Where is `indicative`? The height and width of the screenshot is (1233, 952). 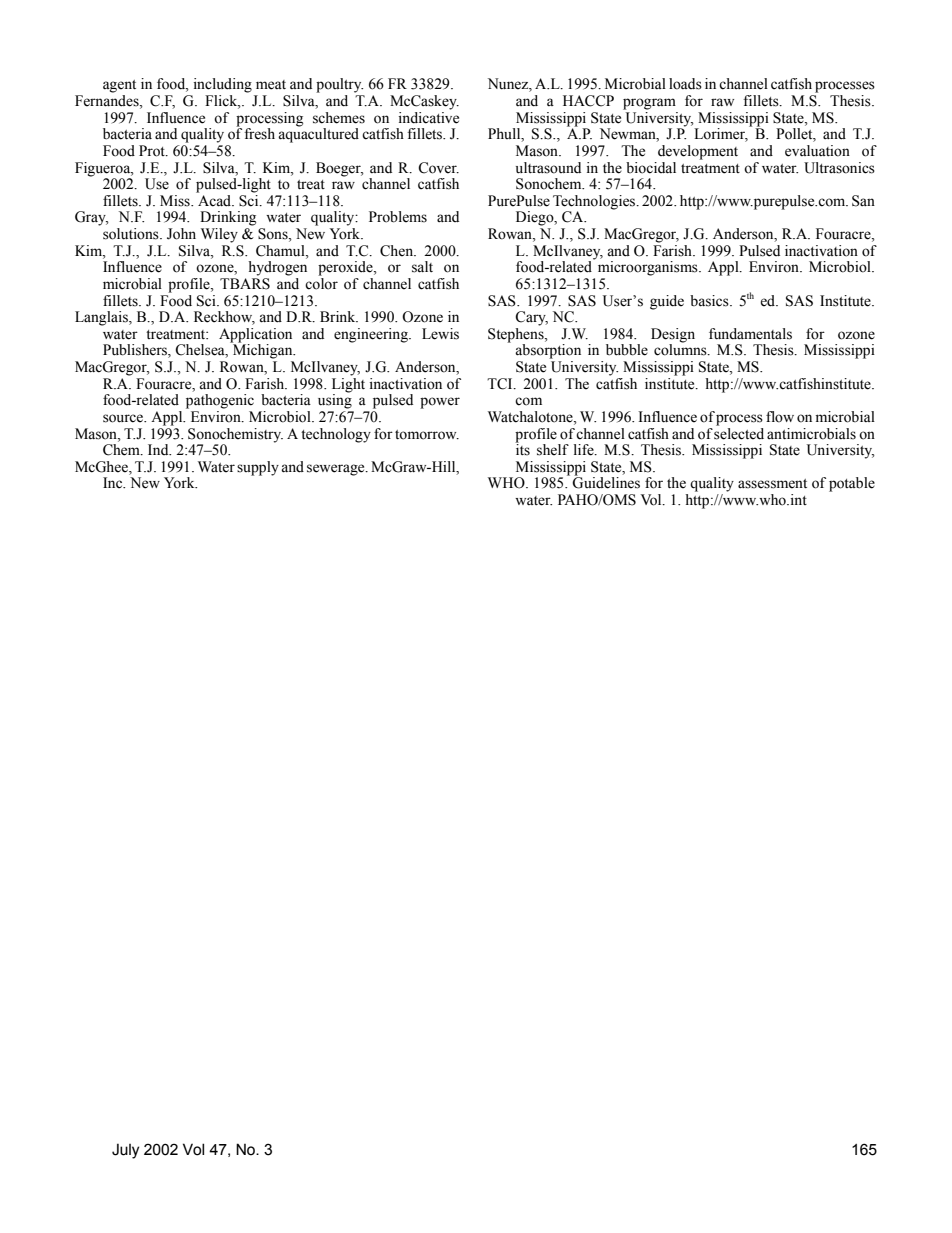
indicative is located at coordinates (429, 116).
